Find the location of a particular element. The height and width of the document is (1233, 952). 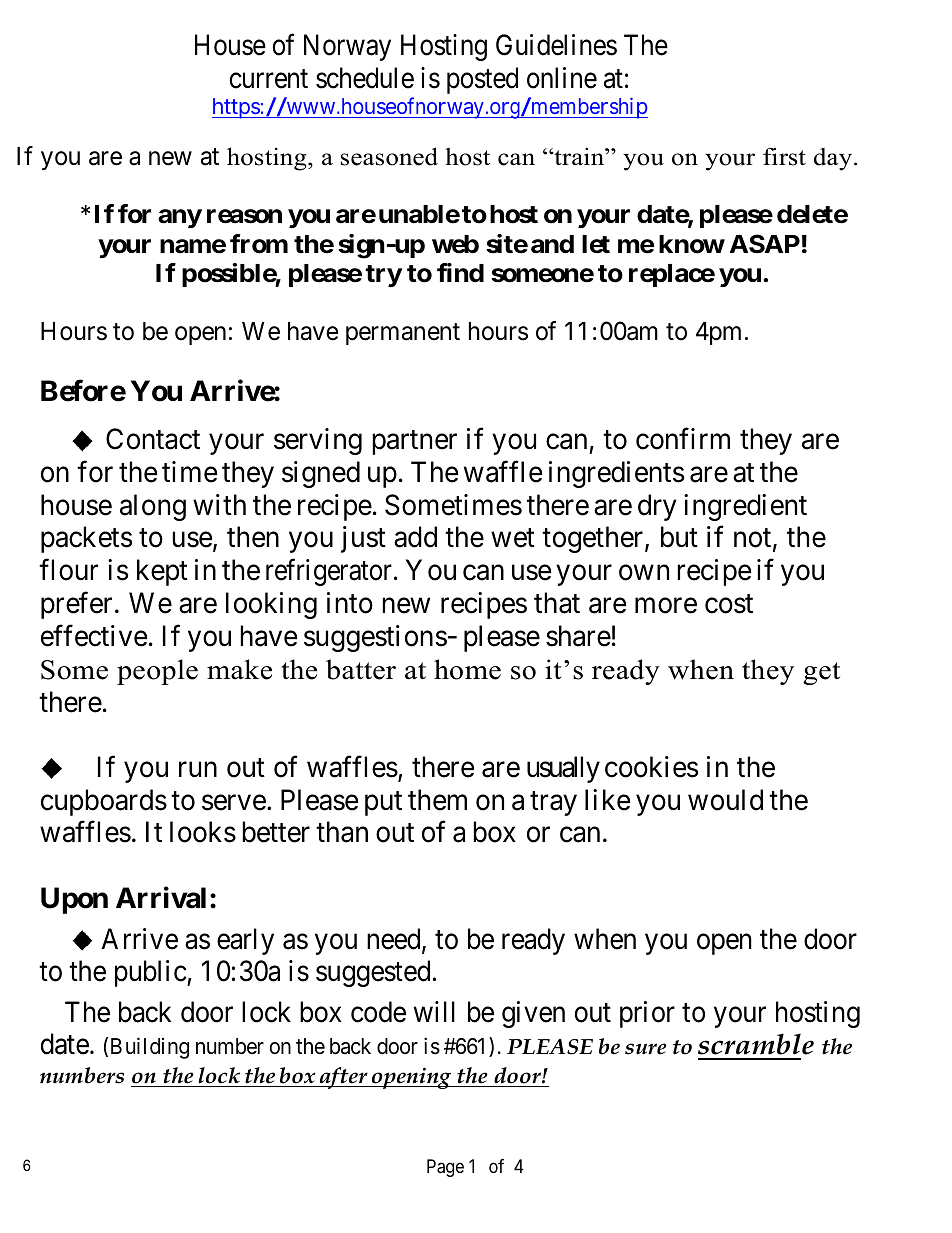

cost is located at coordinates (729, 604).
